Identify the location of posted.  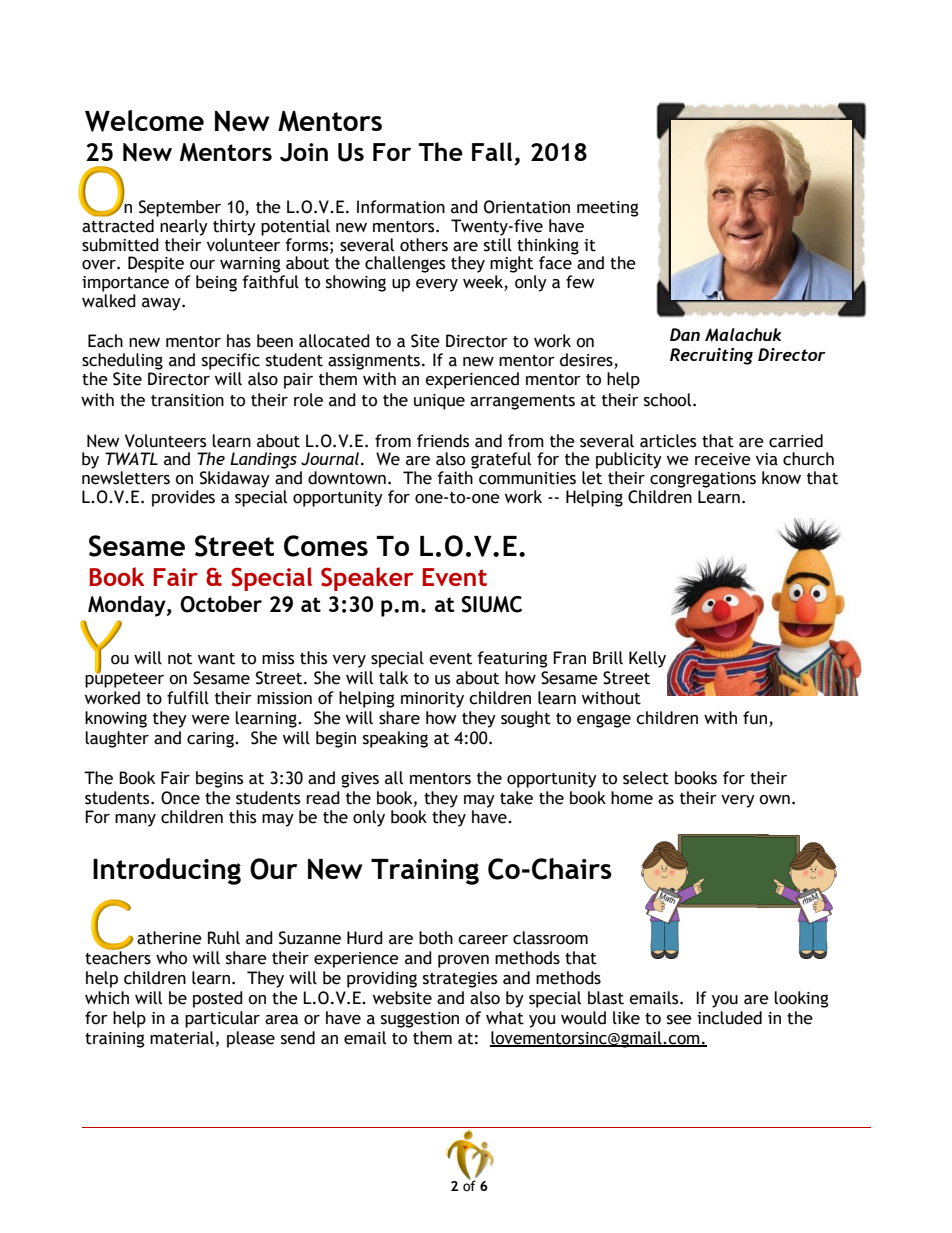
(218, 999).
